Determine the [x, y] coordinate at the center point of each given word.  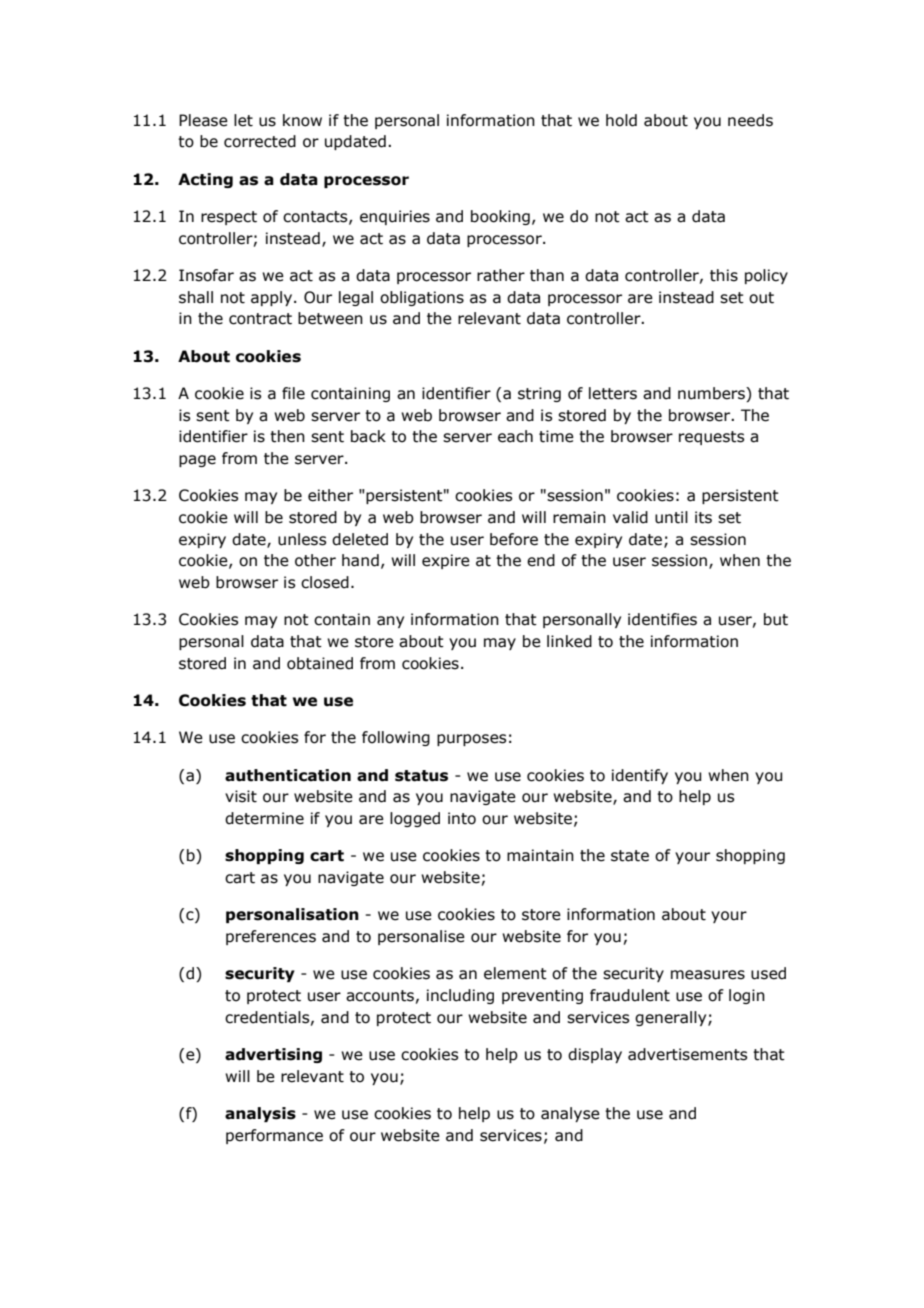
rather [501, 275]
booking [500, 217]
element [515, 973]
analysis [260, 1114]
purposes [471, 740]
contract [260, 319]
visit [241, 796]
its [703, 517]
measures [708, 975]
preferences [271, 937]
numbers [712, 394]
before [514, 539]
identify [640, 776]
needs [750, 120]
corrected [260, 141]
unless [302, 539]
